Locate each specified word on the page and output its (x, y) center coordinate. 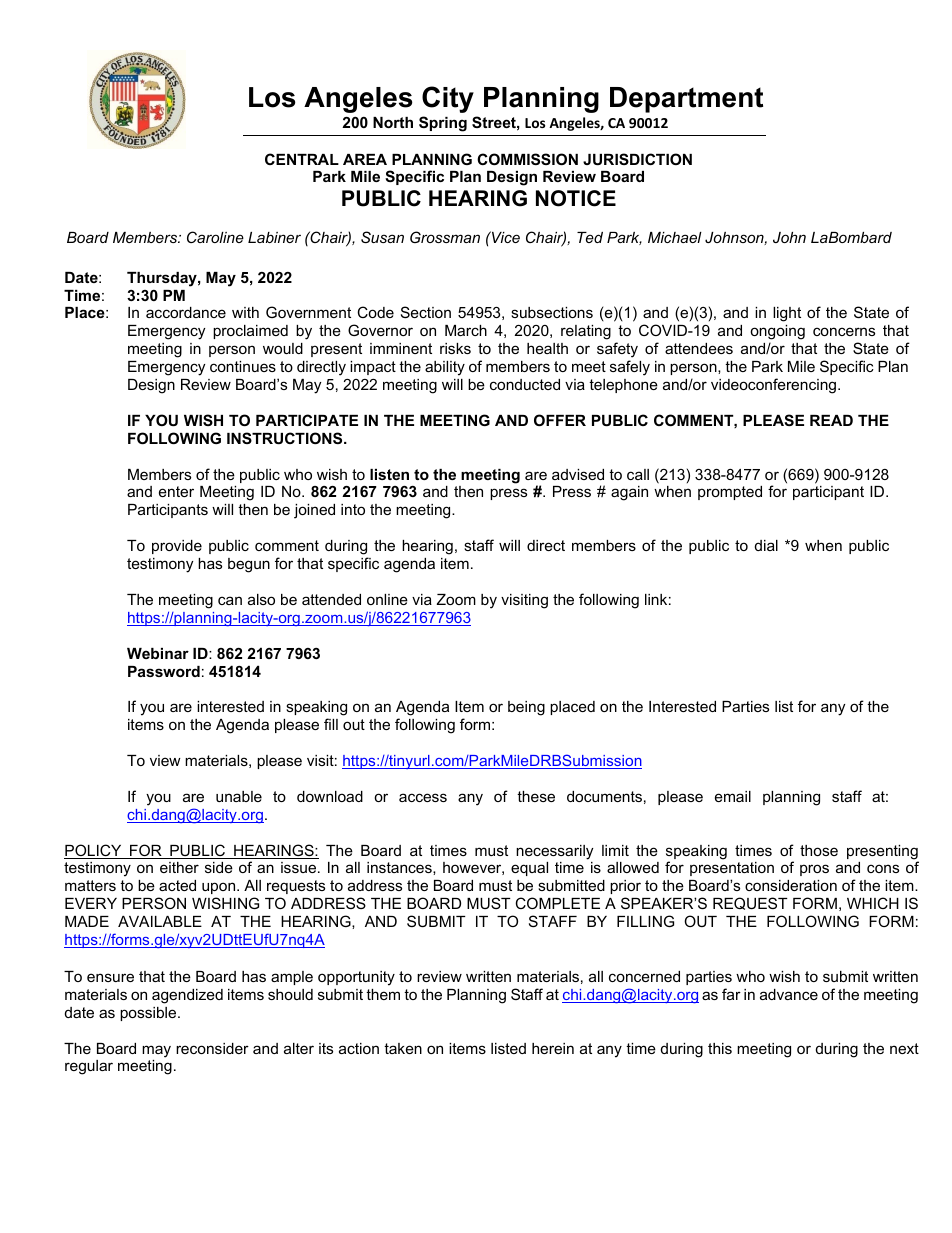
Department (686, 100)
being (526, 708)
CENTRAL (302, 159)
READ (831, 420)
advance (789, 994)
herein (553, 1048)
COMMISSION (527, 159)
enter (176, 491)
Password (164, 671)
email (733, 796)
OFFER (560, 420)
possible (149, 1014)
